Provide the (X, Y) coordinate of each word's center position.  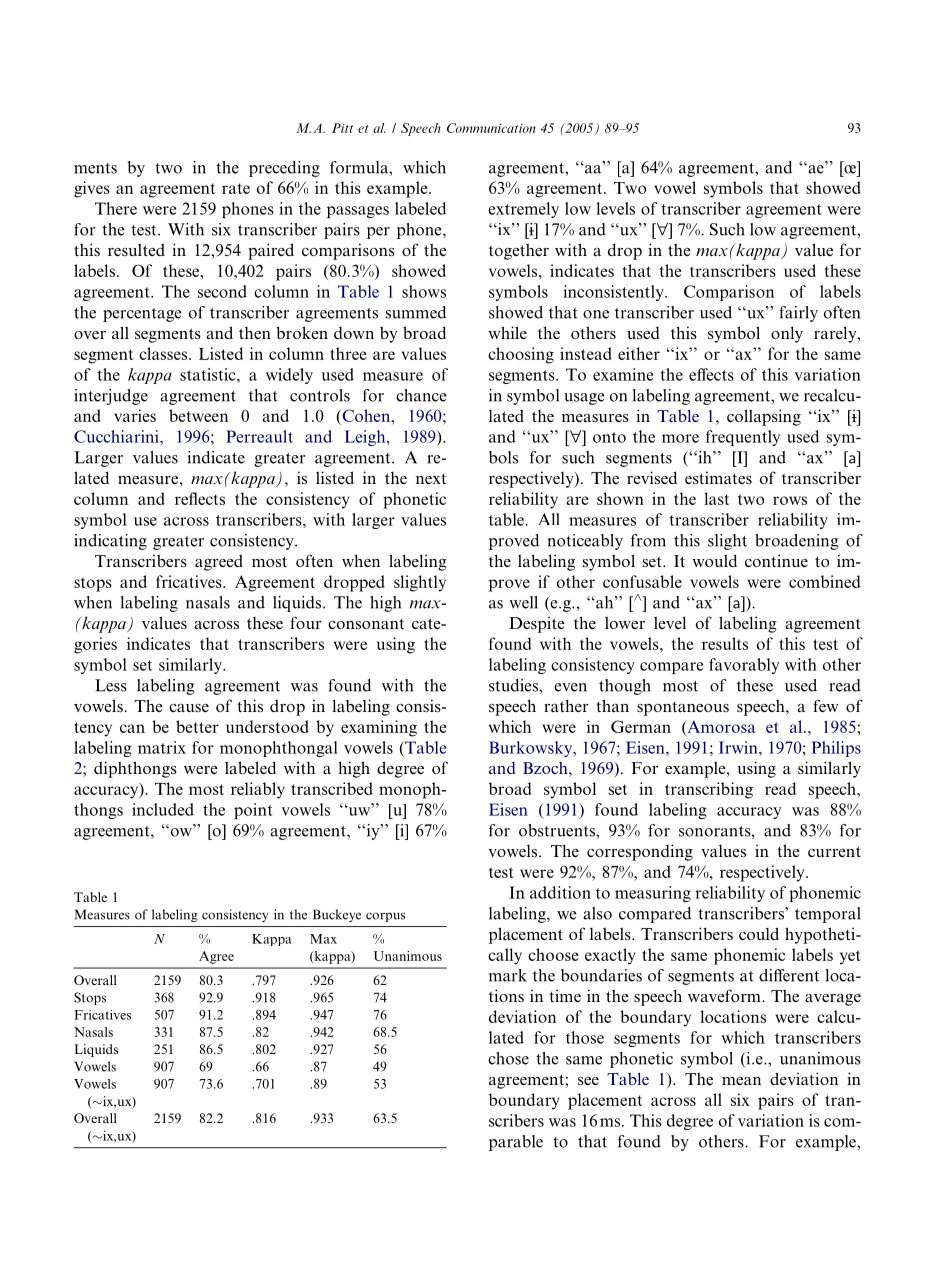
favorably (744, 666)
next (431, 479)
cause (189, 708)
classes (164, 353)
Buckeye (337, 915)
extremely (523, 210)
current (834, 851)
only (787, 334)
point (253, 811)
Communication (491, 128)
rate (236, 188)
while (507, 332)
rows (790, 500)
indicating (110, 542)
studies (514, 685)
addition (560, 892)
